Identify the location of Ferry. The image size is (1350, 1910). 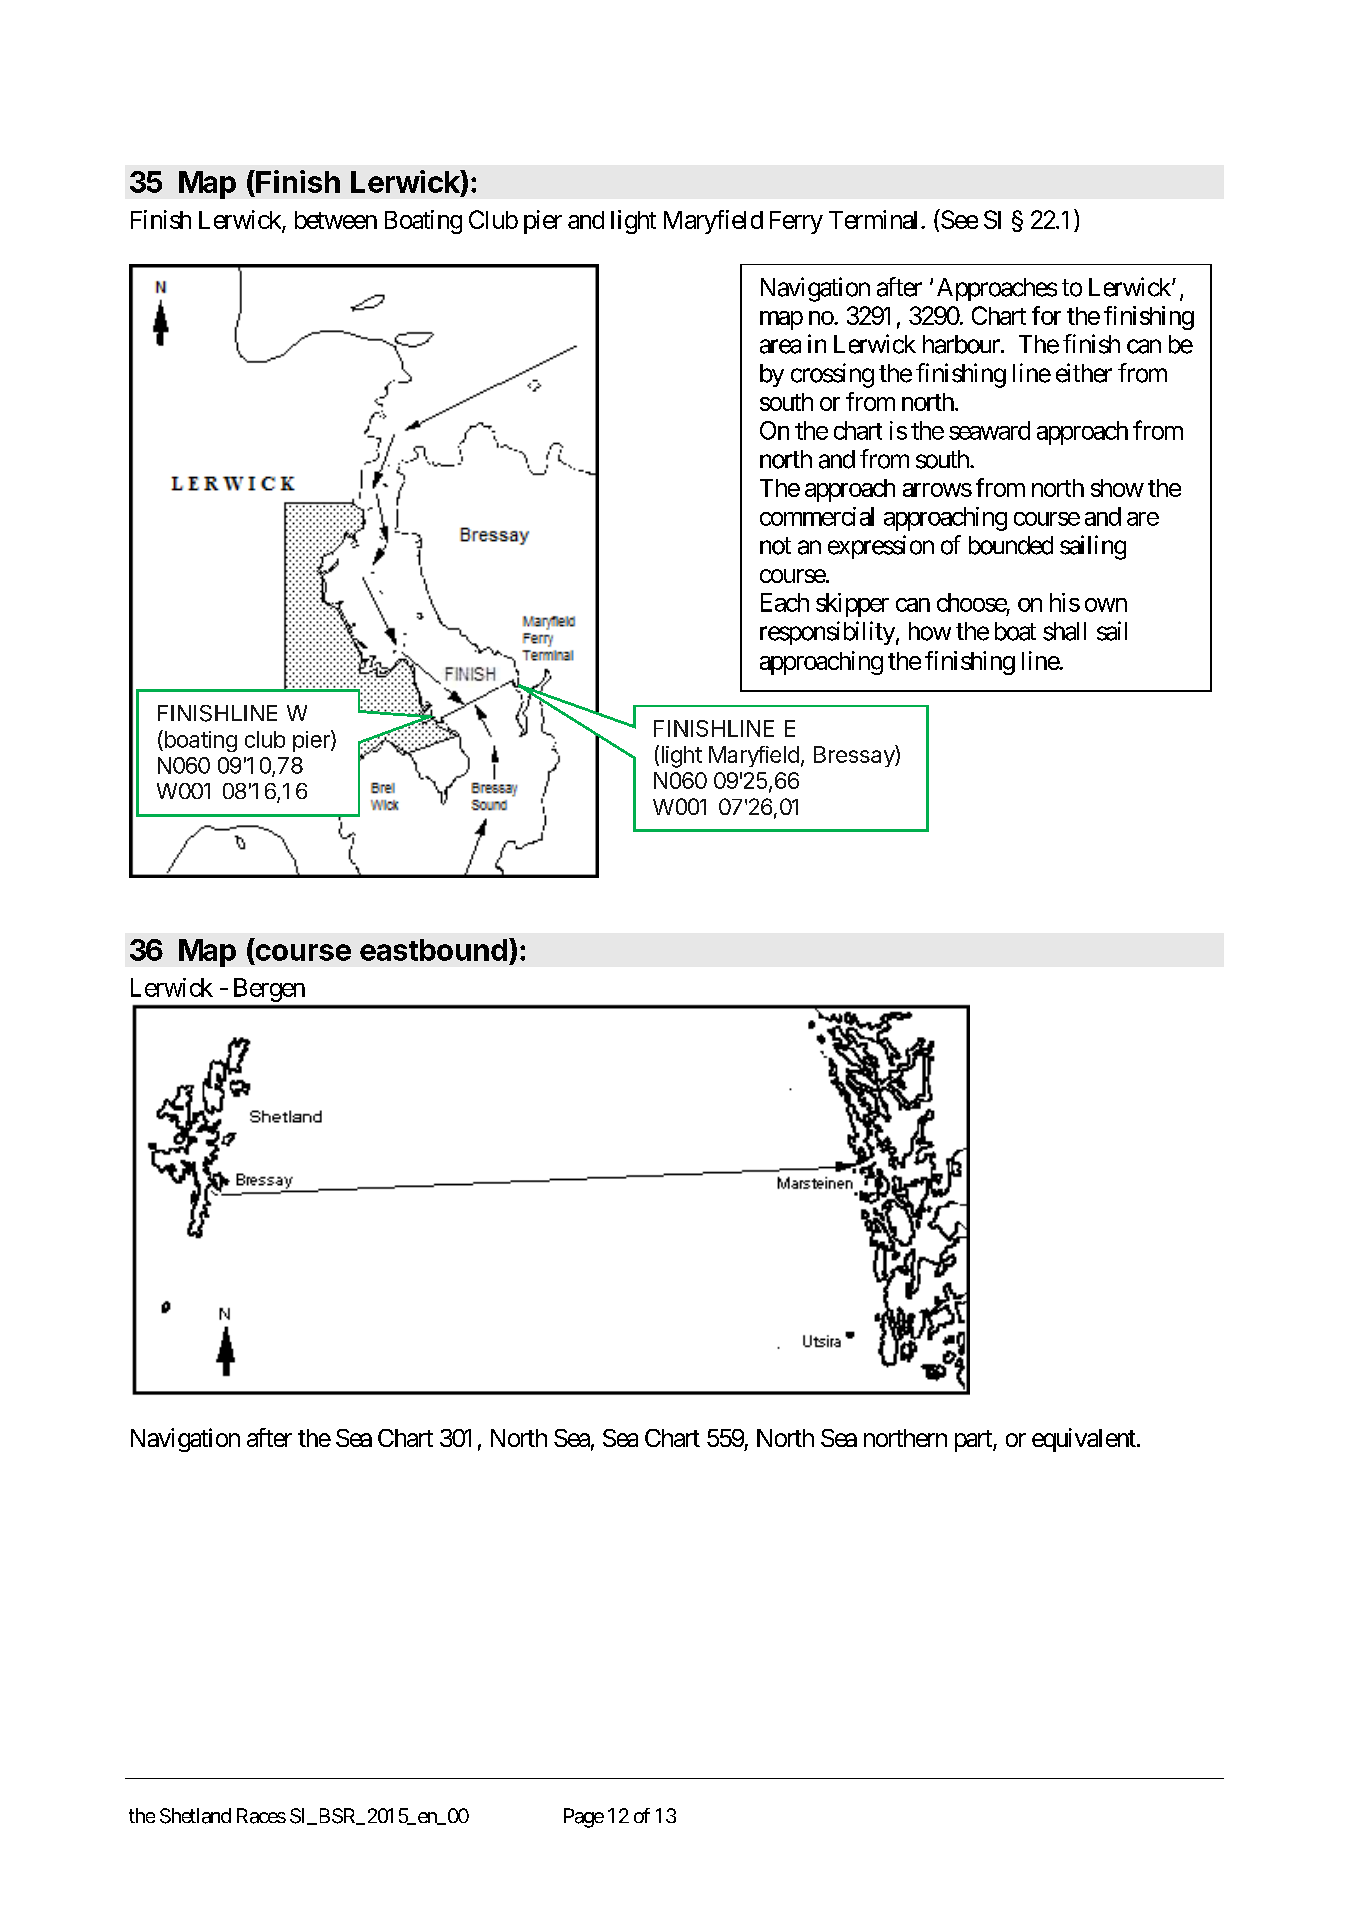
(796, 222).
